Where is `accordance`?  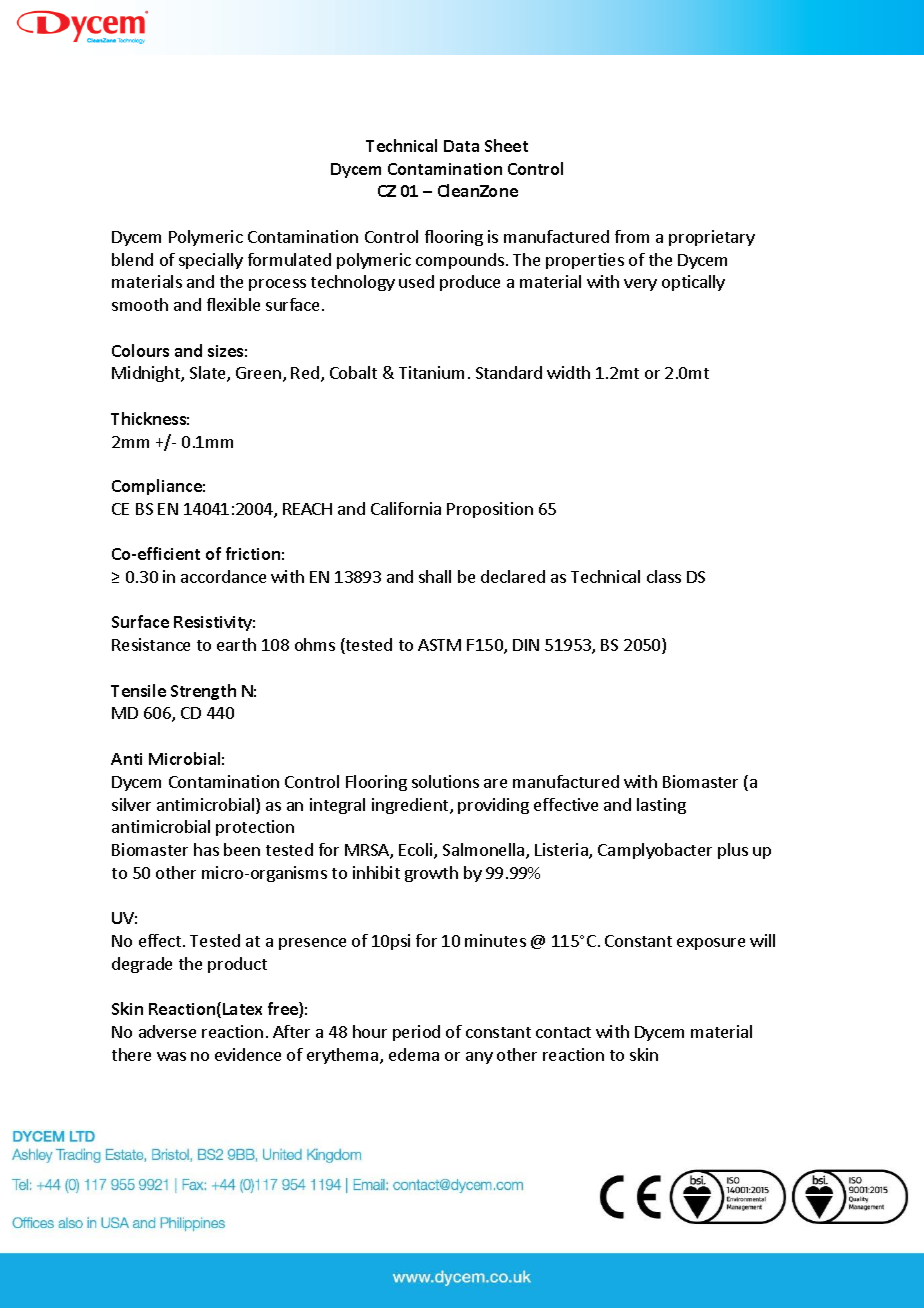
accordance is located at coordinates (223, 576).
